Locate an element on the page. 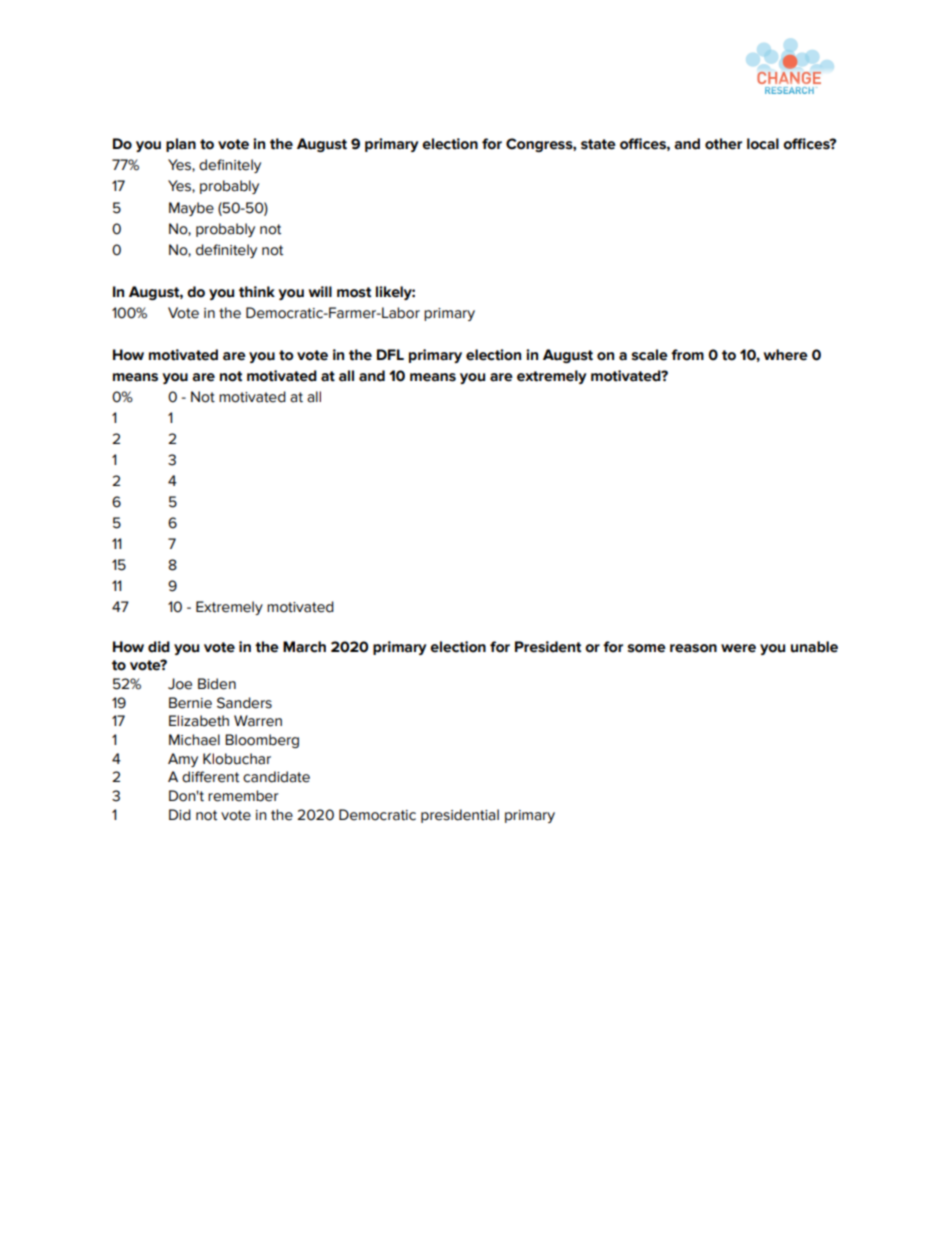  candidate is located at coordinates (276, 777).
